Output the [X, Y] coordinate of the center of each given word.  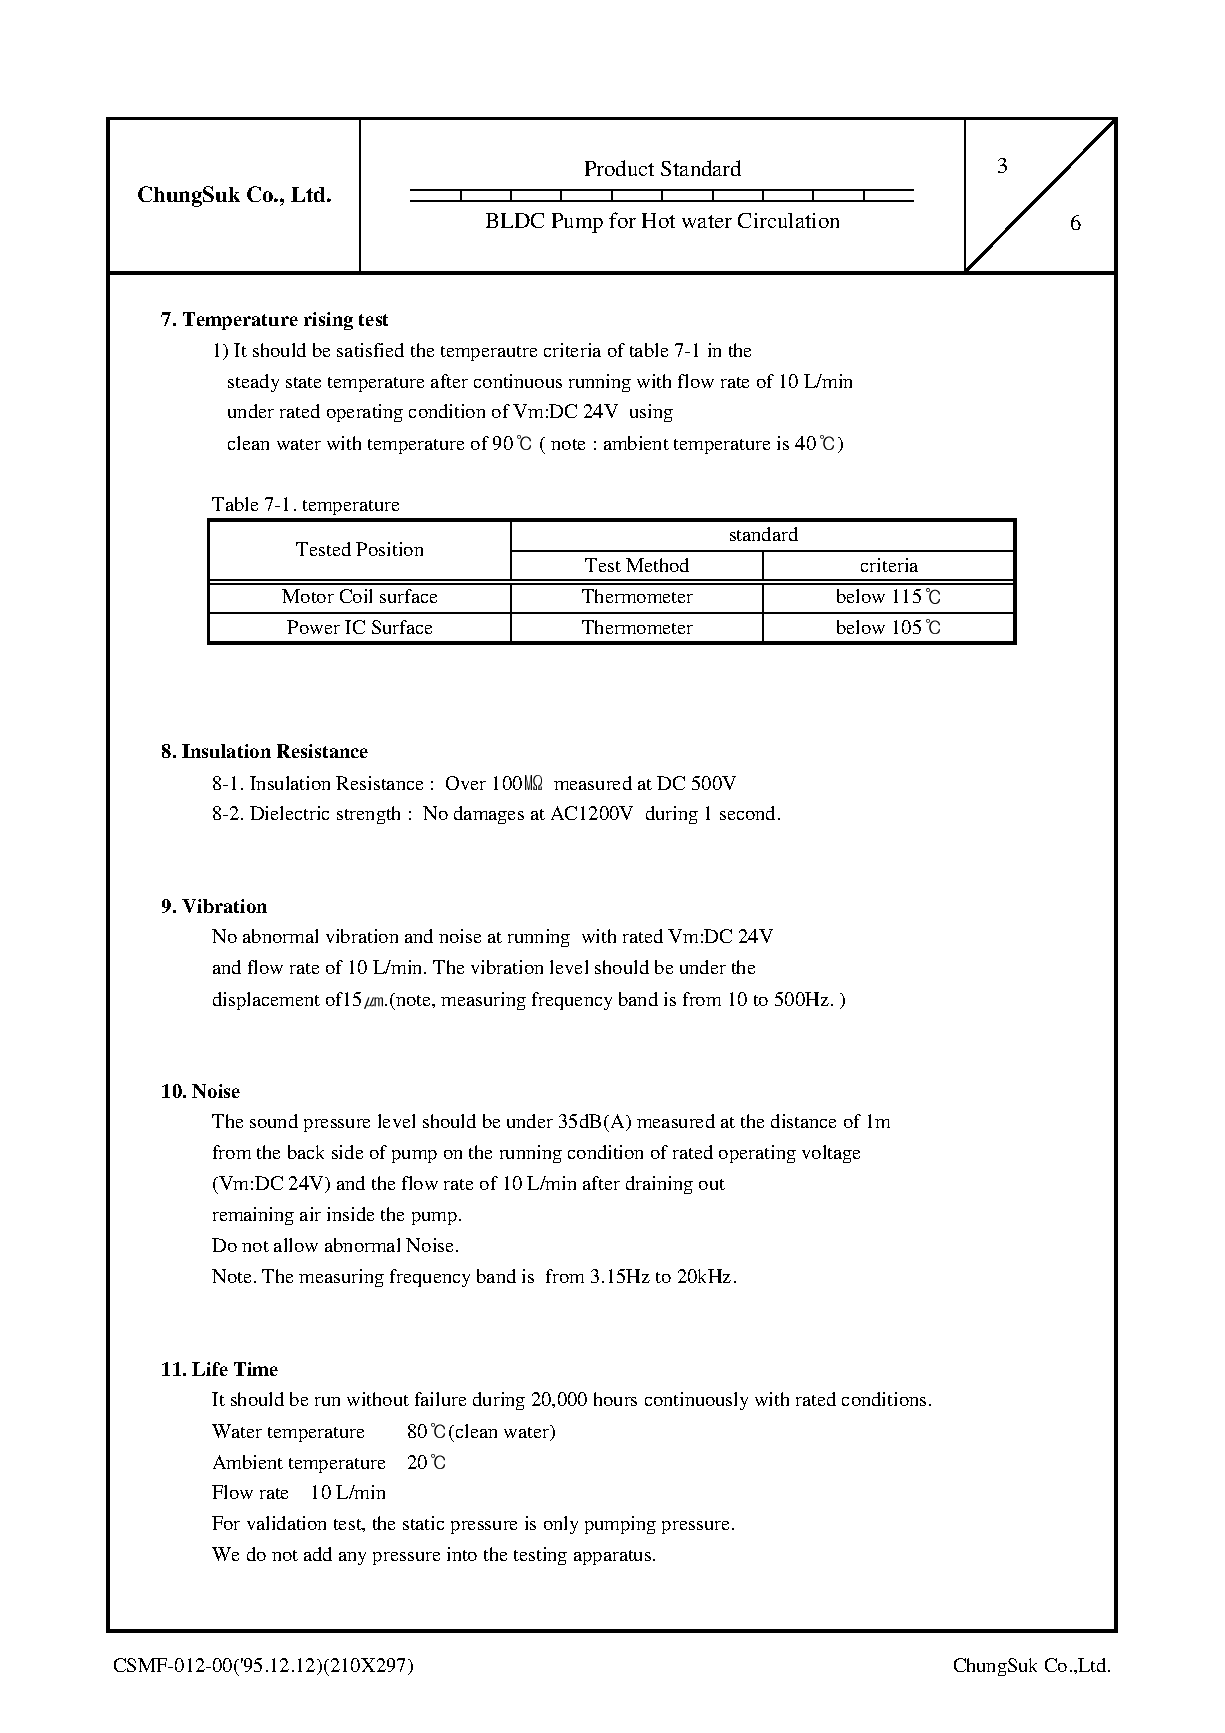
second [747, 813]
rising [328, 321]
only [561, 1525]
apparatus [614, 1557]
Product [619, 168]
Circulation [788, 220]
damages [489, 815]
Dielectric [289, 813]
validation [286, 1523]
